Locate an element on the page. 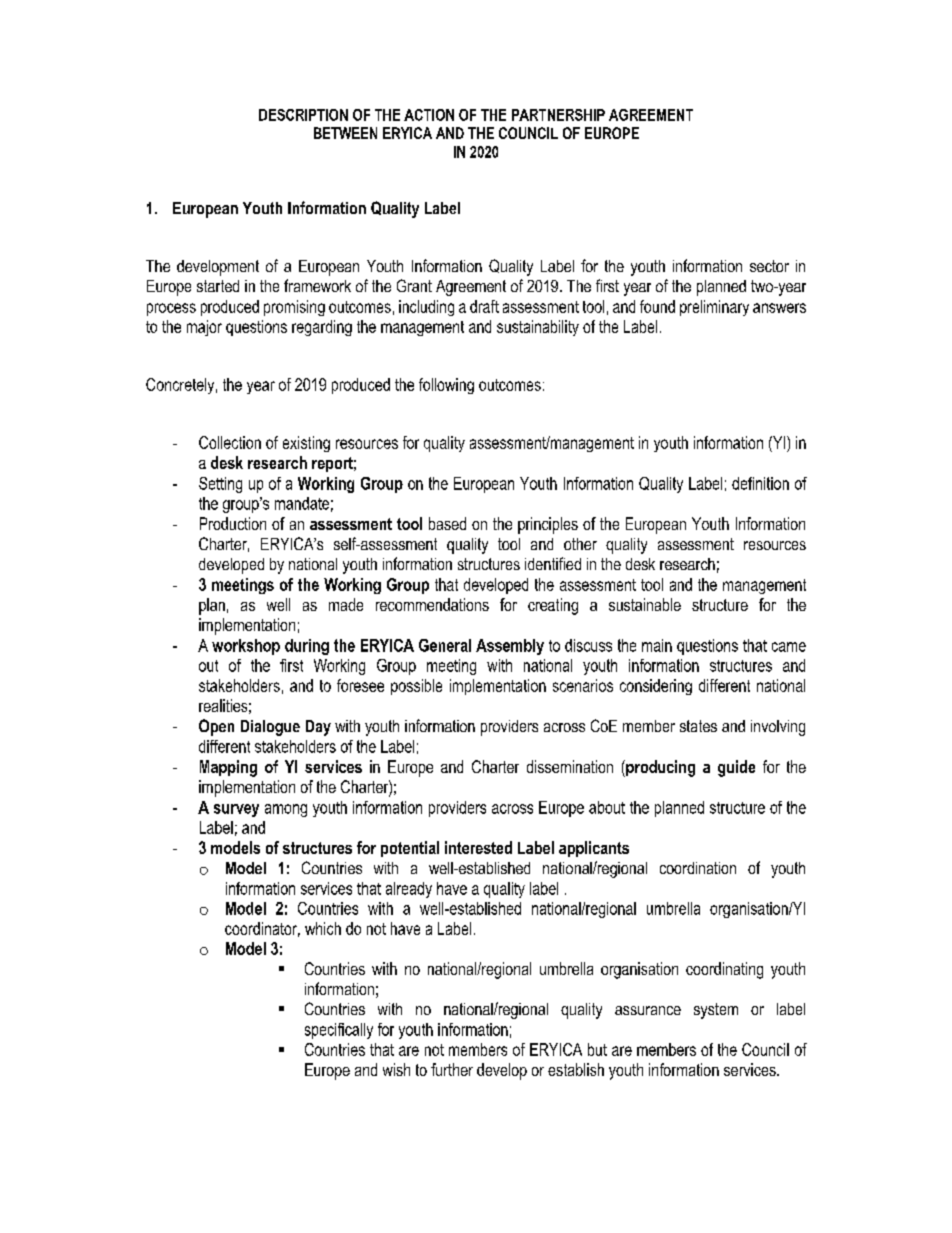  DESCRIPTION is located at coordinates (303, 115).
